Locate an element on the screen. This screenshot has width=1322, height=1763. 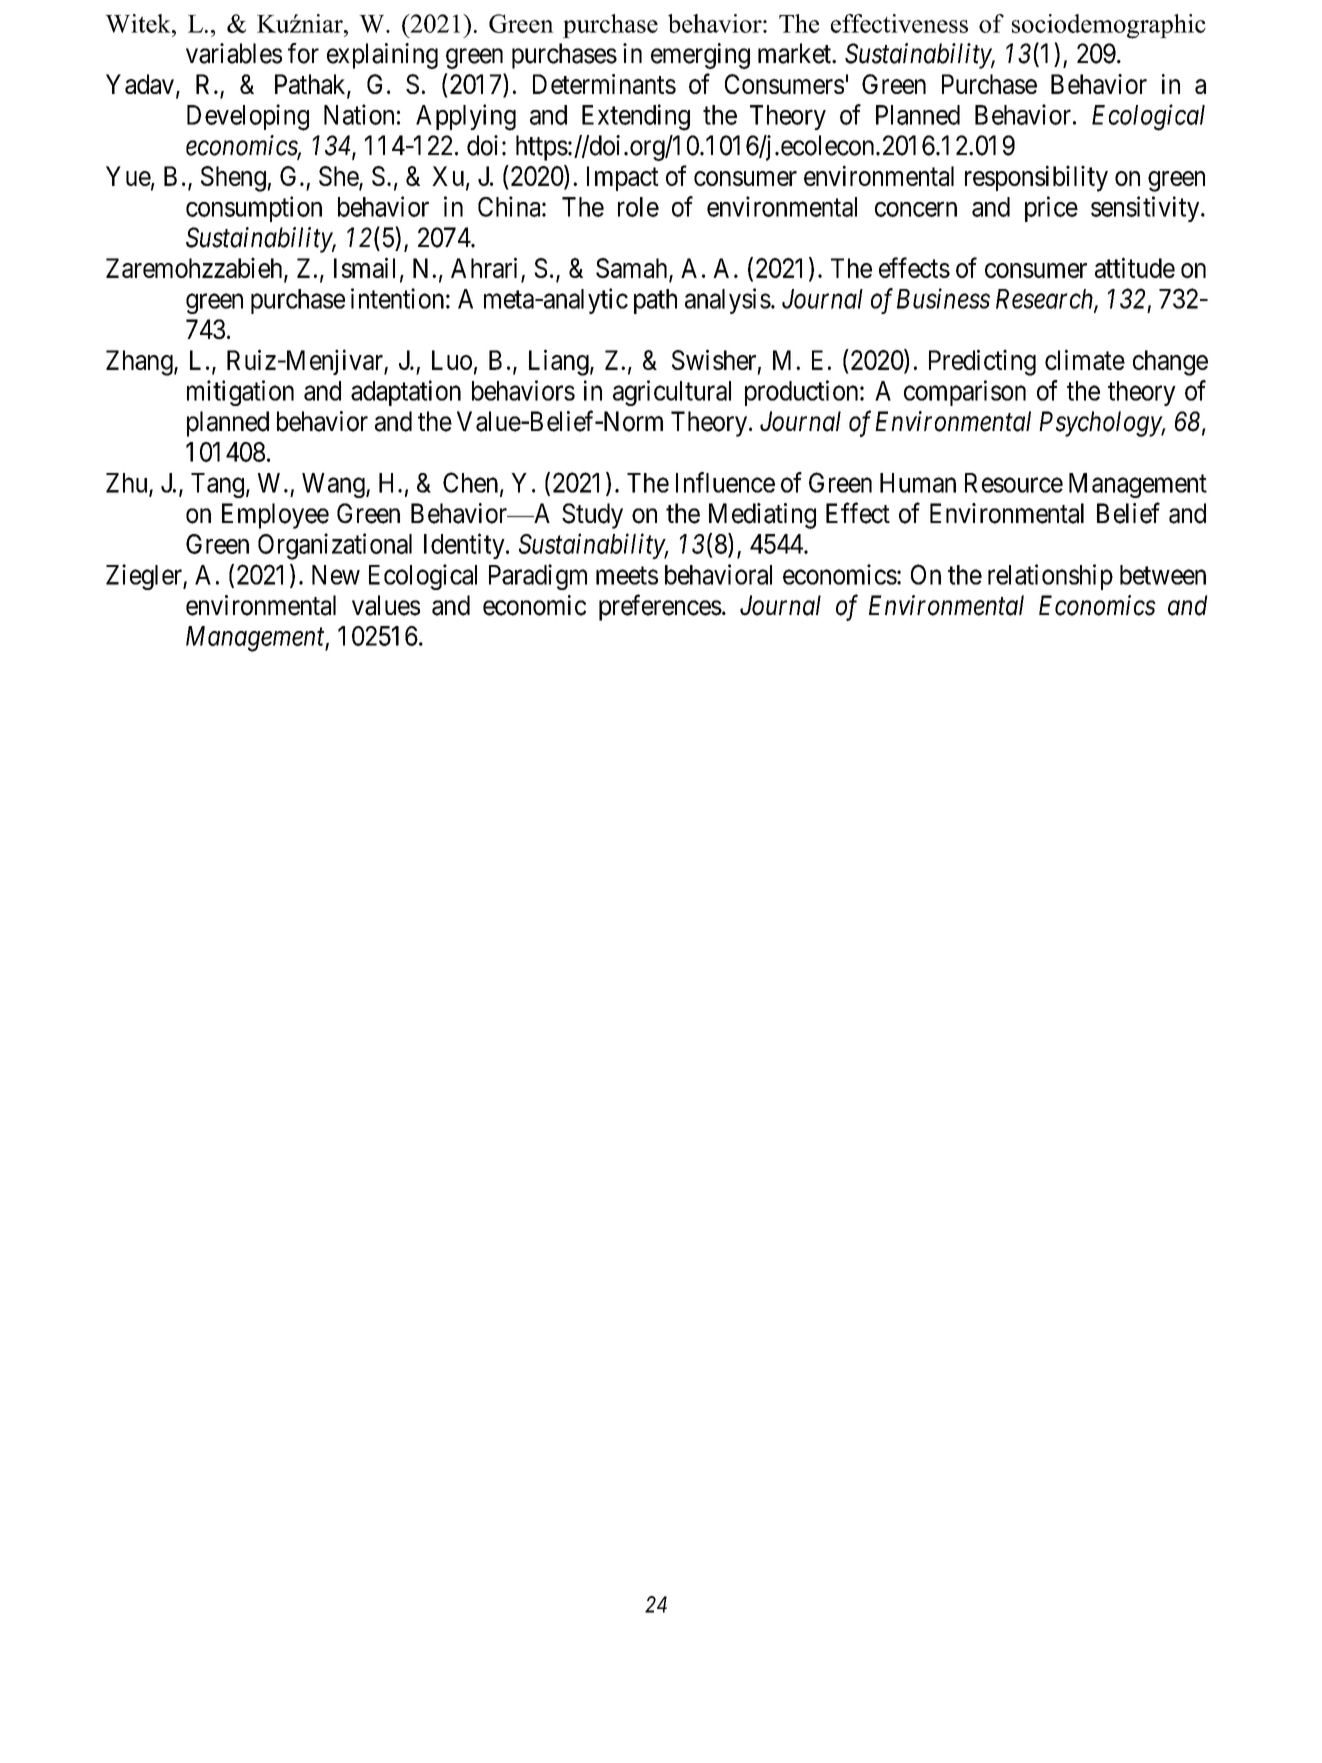
price is located at coordinates (1051, 209).
